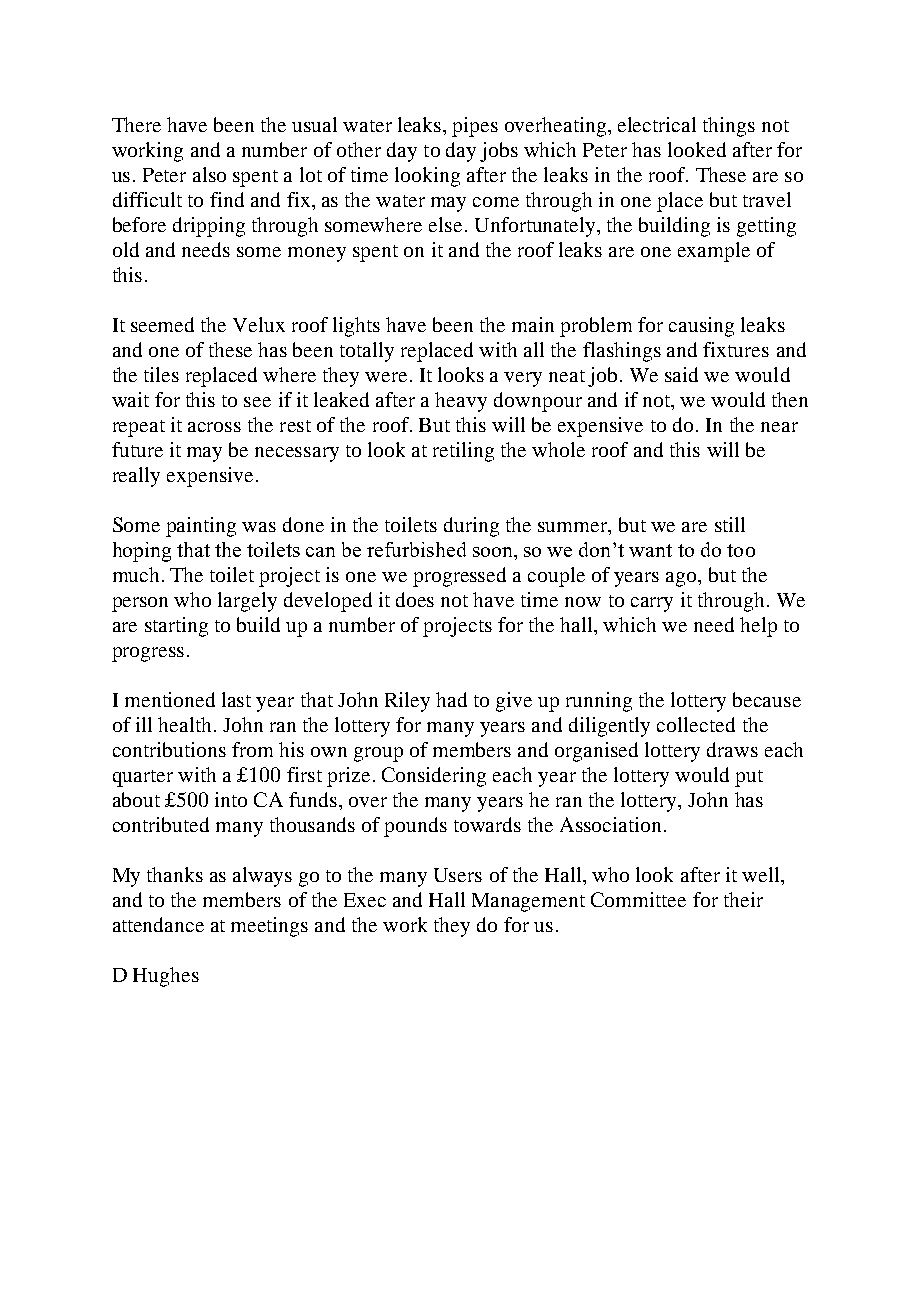 Image resolution: width=924 pixels, height=1308 pixels. What do you see at coordinates (162, 324) in the screenshot?
I see `seemed` at bounding box center [162, 324].
